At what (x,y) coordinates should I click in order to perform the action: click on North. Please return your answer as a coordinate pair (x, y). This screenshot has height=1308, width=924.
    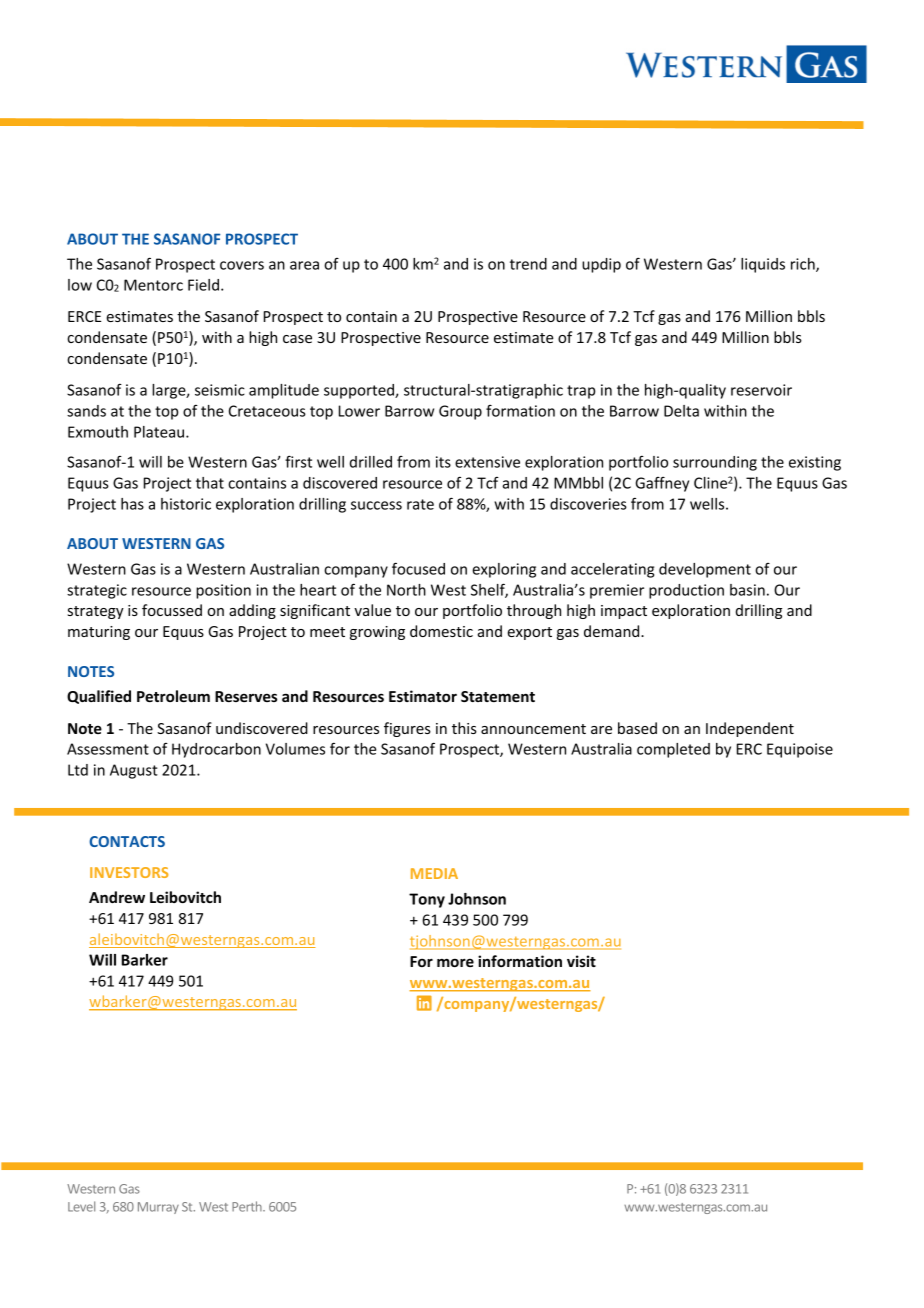
    Looking at the image, I should click on (406, 590).
